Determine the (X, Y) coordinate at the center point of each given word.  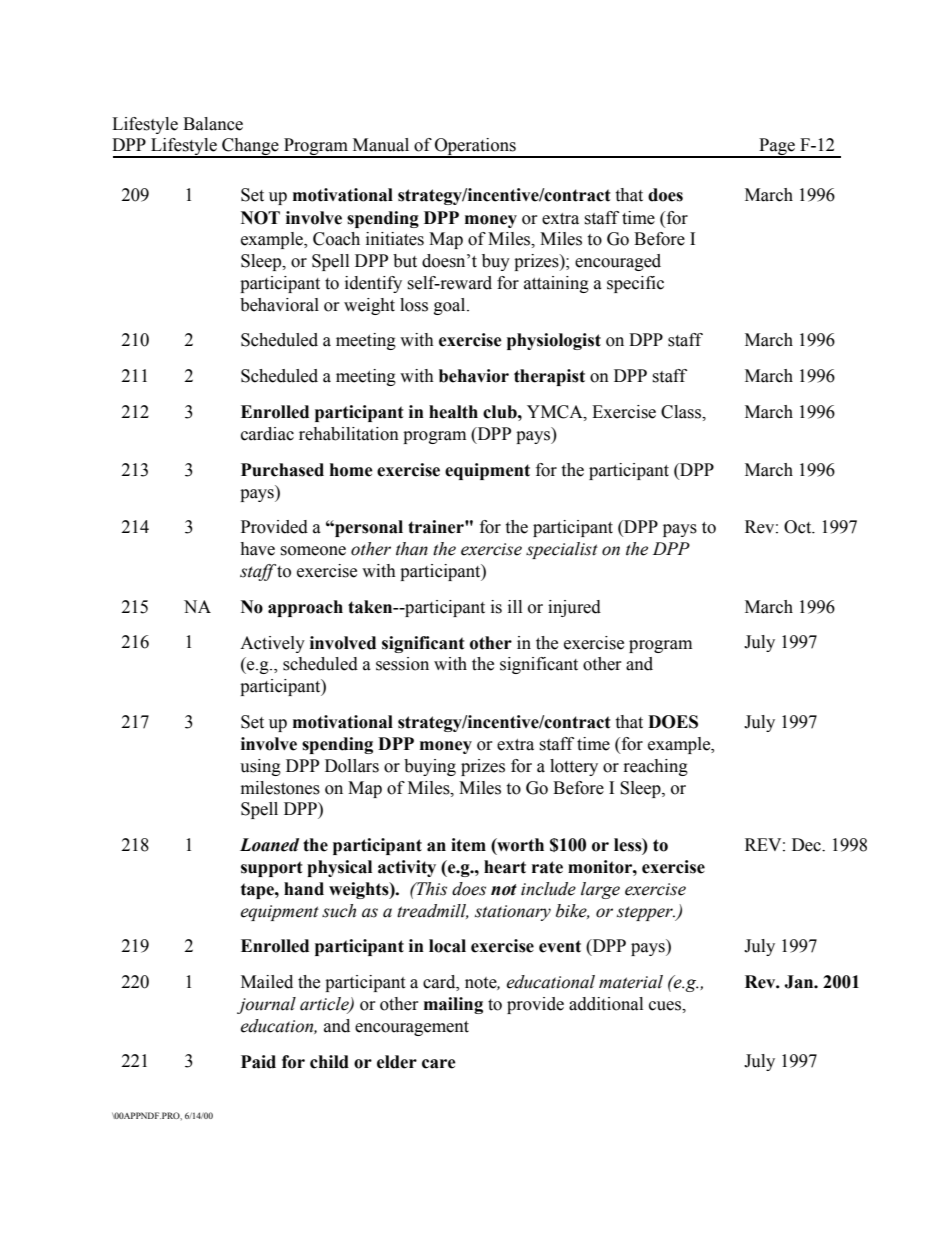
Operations (475, 148)
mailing (453, 1005)
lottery (574, 767)
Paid (258, 1062)
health (453, 412)
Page (777, 148)
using (260, 767)
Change (250, 148)
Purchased (282, 470)
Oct (799, 527)
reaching (656, 767)
